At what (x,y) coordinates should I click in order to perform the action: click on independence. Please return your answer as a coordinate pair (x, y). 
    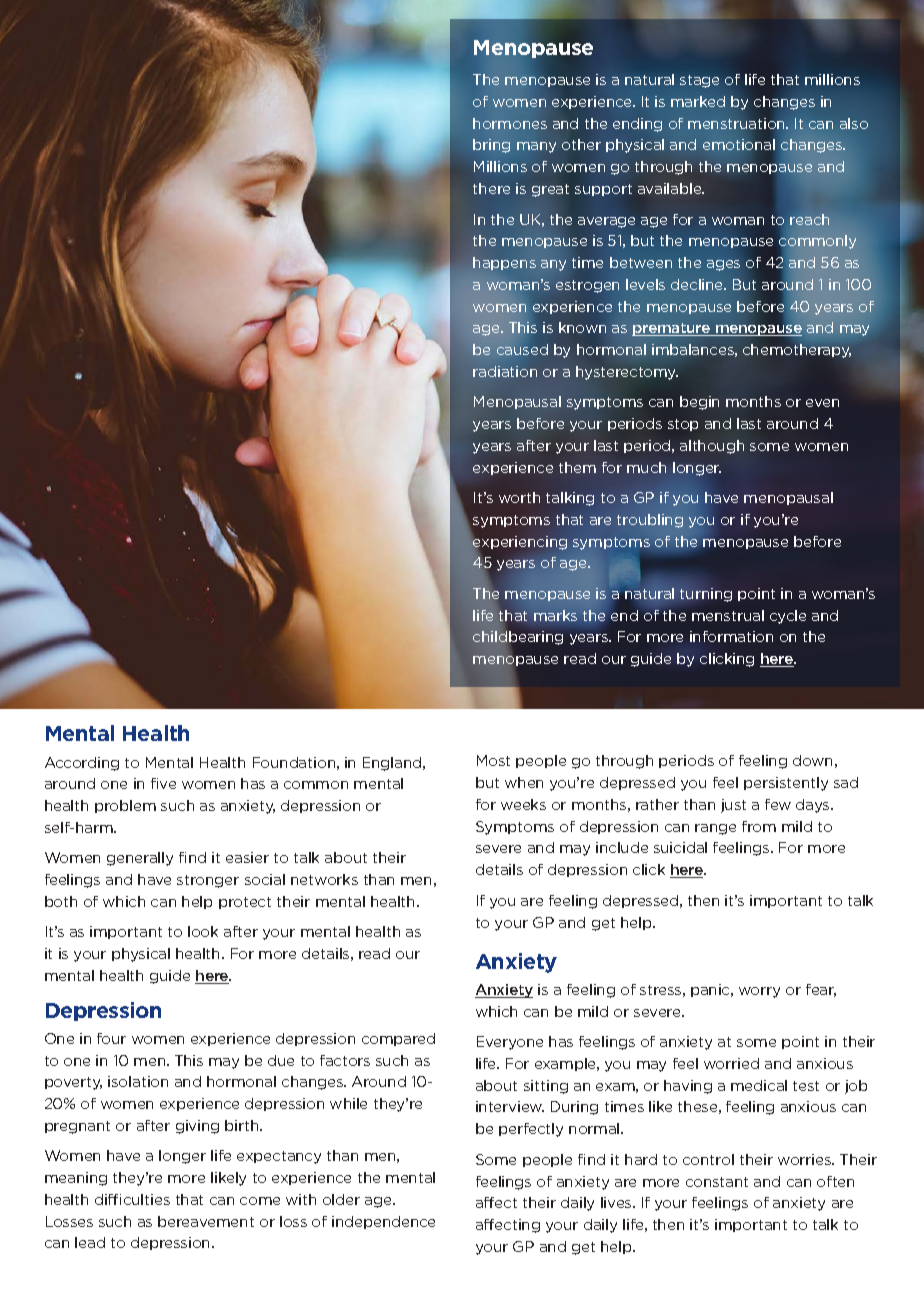
    Looking at the image, I should click on (383, 1222).
